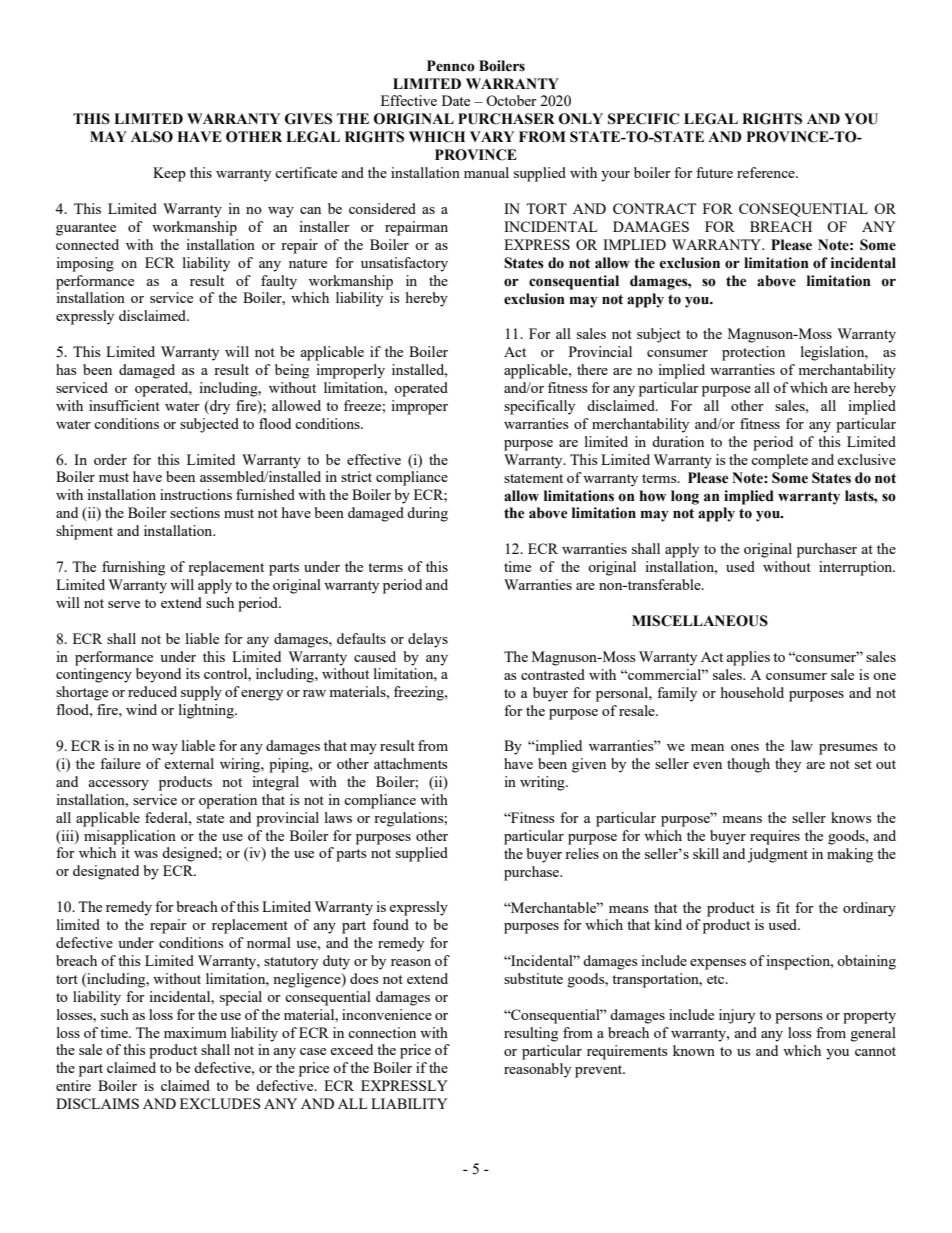  Describe the element at coordinates (492, 136) in the document. I see `VARY` at that location.
